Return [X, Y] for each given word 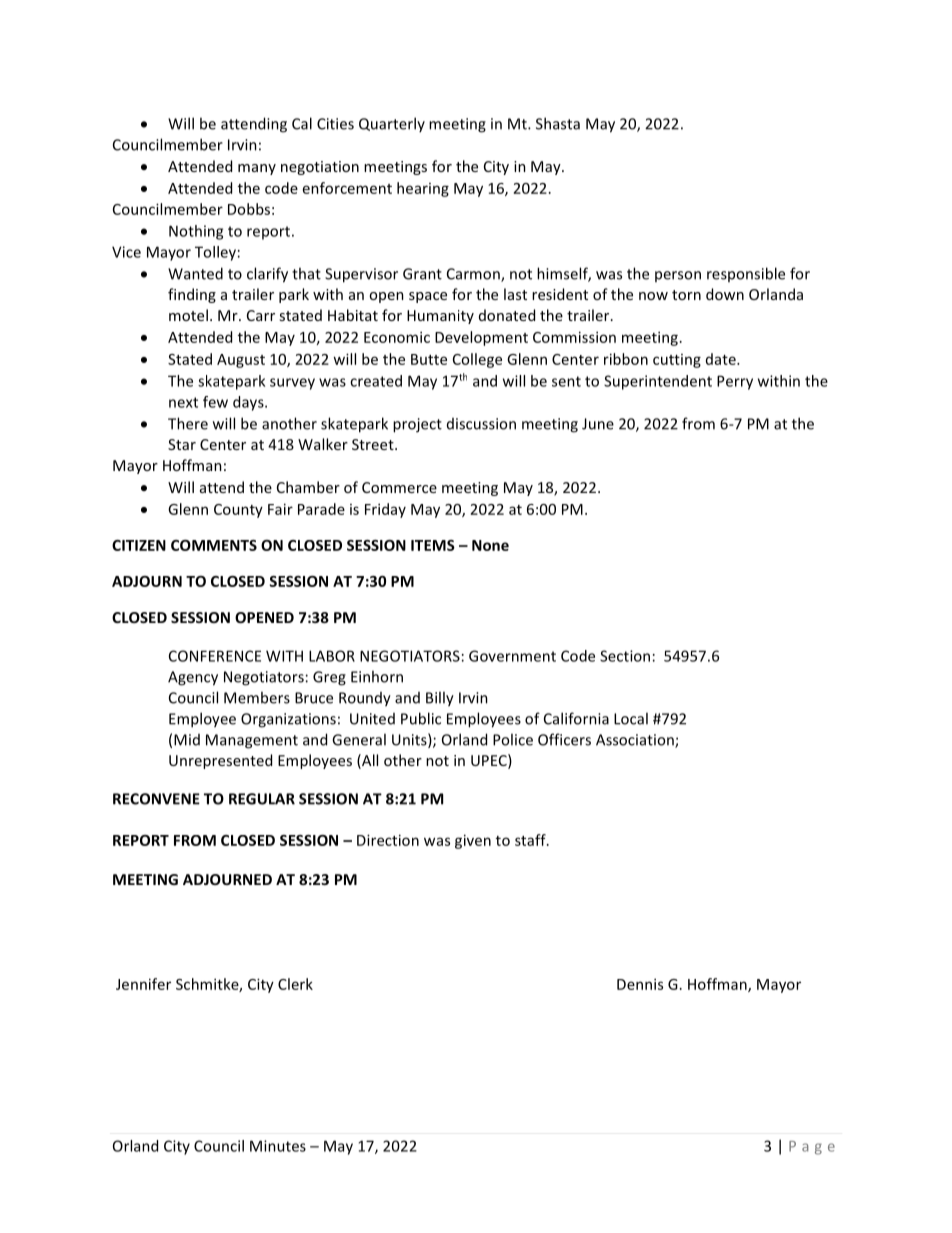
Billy [440, 699]
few [215, 402]
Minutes [278, 1146]
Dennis [640, 984]
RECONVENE [156, 799]
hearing [423, 189]
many [257, 169]
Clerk [295, 984]
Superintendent [658, 382]
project [417, 425]
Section [625, 656]
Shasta [558, 123]
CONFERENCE [215, 656]
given [473, 841]
